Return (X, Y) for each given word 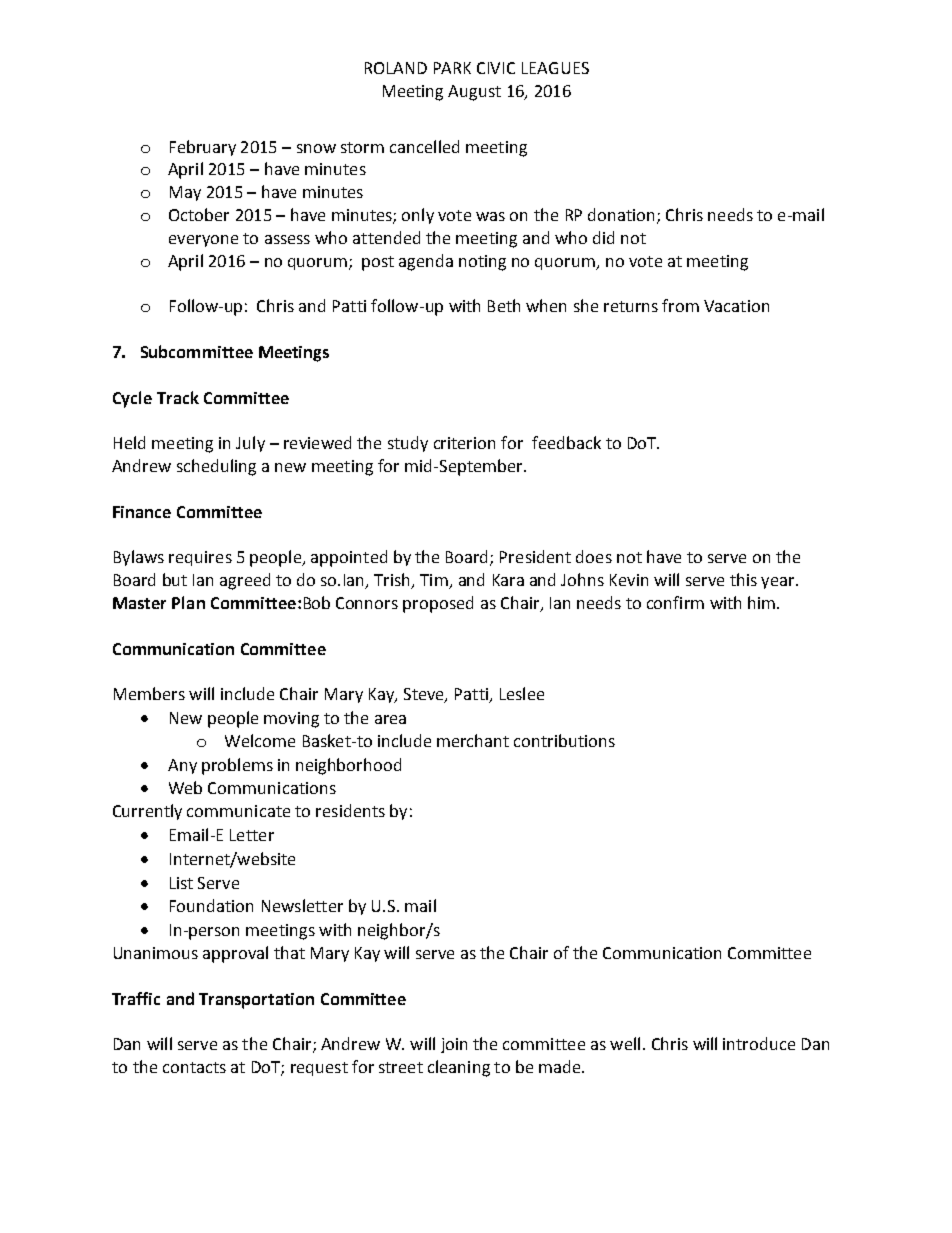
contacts (194, 1067)
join (454, 1045)
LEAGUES (555, 68)
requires (200, 558)
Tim (435, 581)
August (474, 93)
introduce (759, 1043)
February (203, 148)
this (743, 579)
